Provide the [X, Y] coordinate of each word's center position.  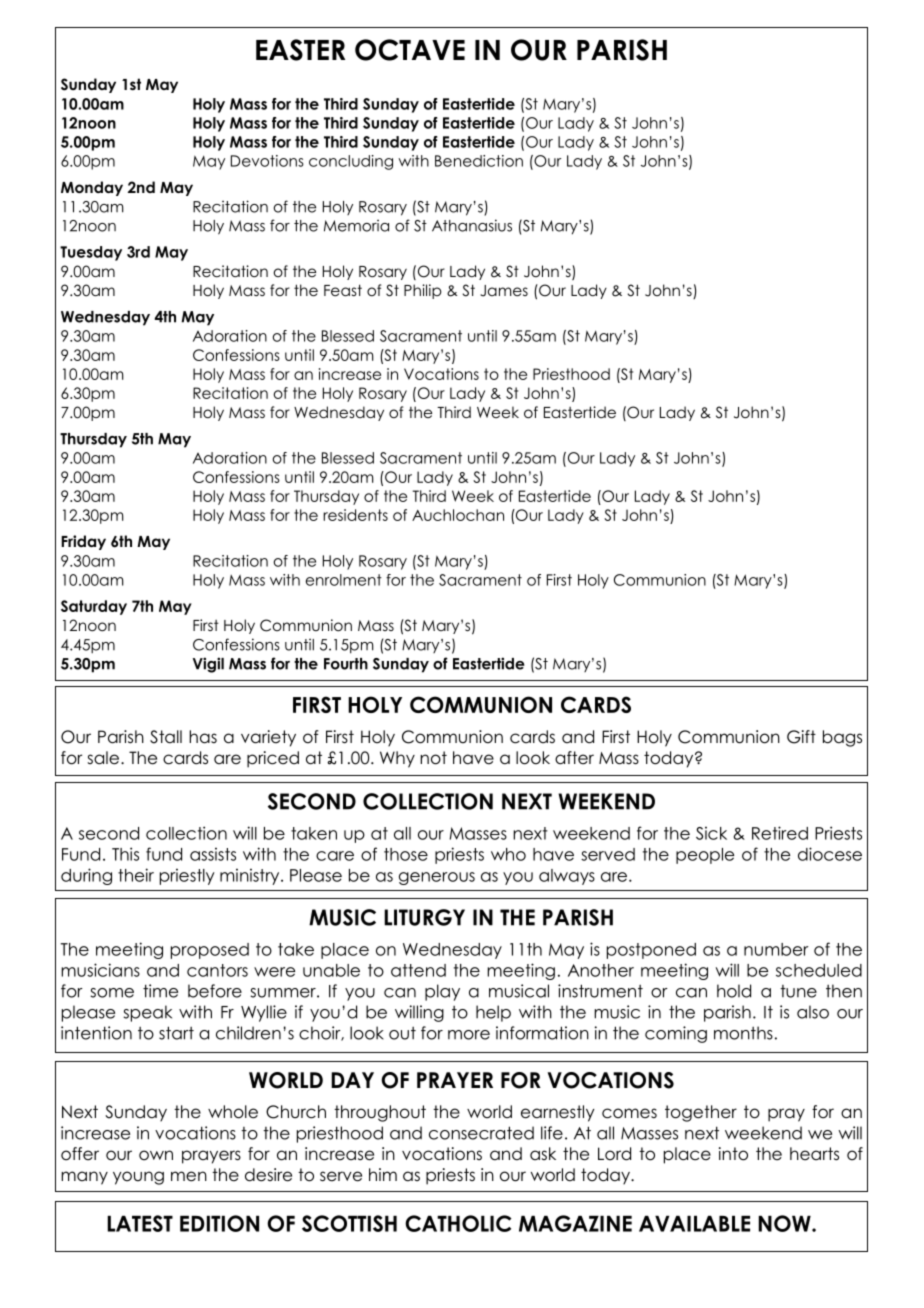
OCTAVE [410, 50]
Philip [423, 291]
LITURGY [424, 917]
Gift [801, 737]
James [504, 291]
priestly [187, 877]
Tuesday [91, 253]
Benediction [479, 161]
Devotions [267, 161]
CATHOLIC [458, 1223]
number [776, 949]
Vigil [208, 665]
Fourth [346, 664]
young [138, 1178]
